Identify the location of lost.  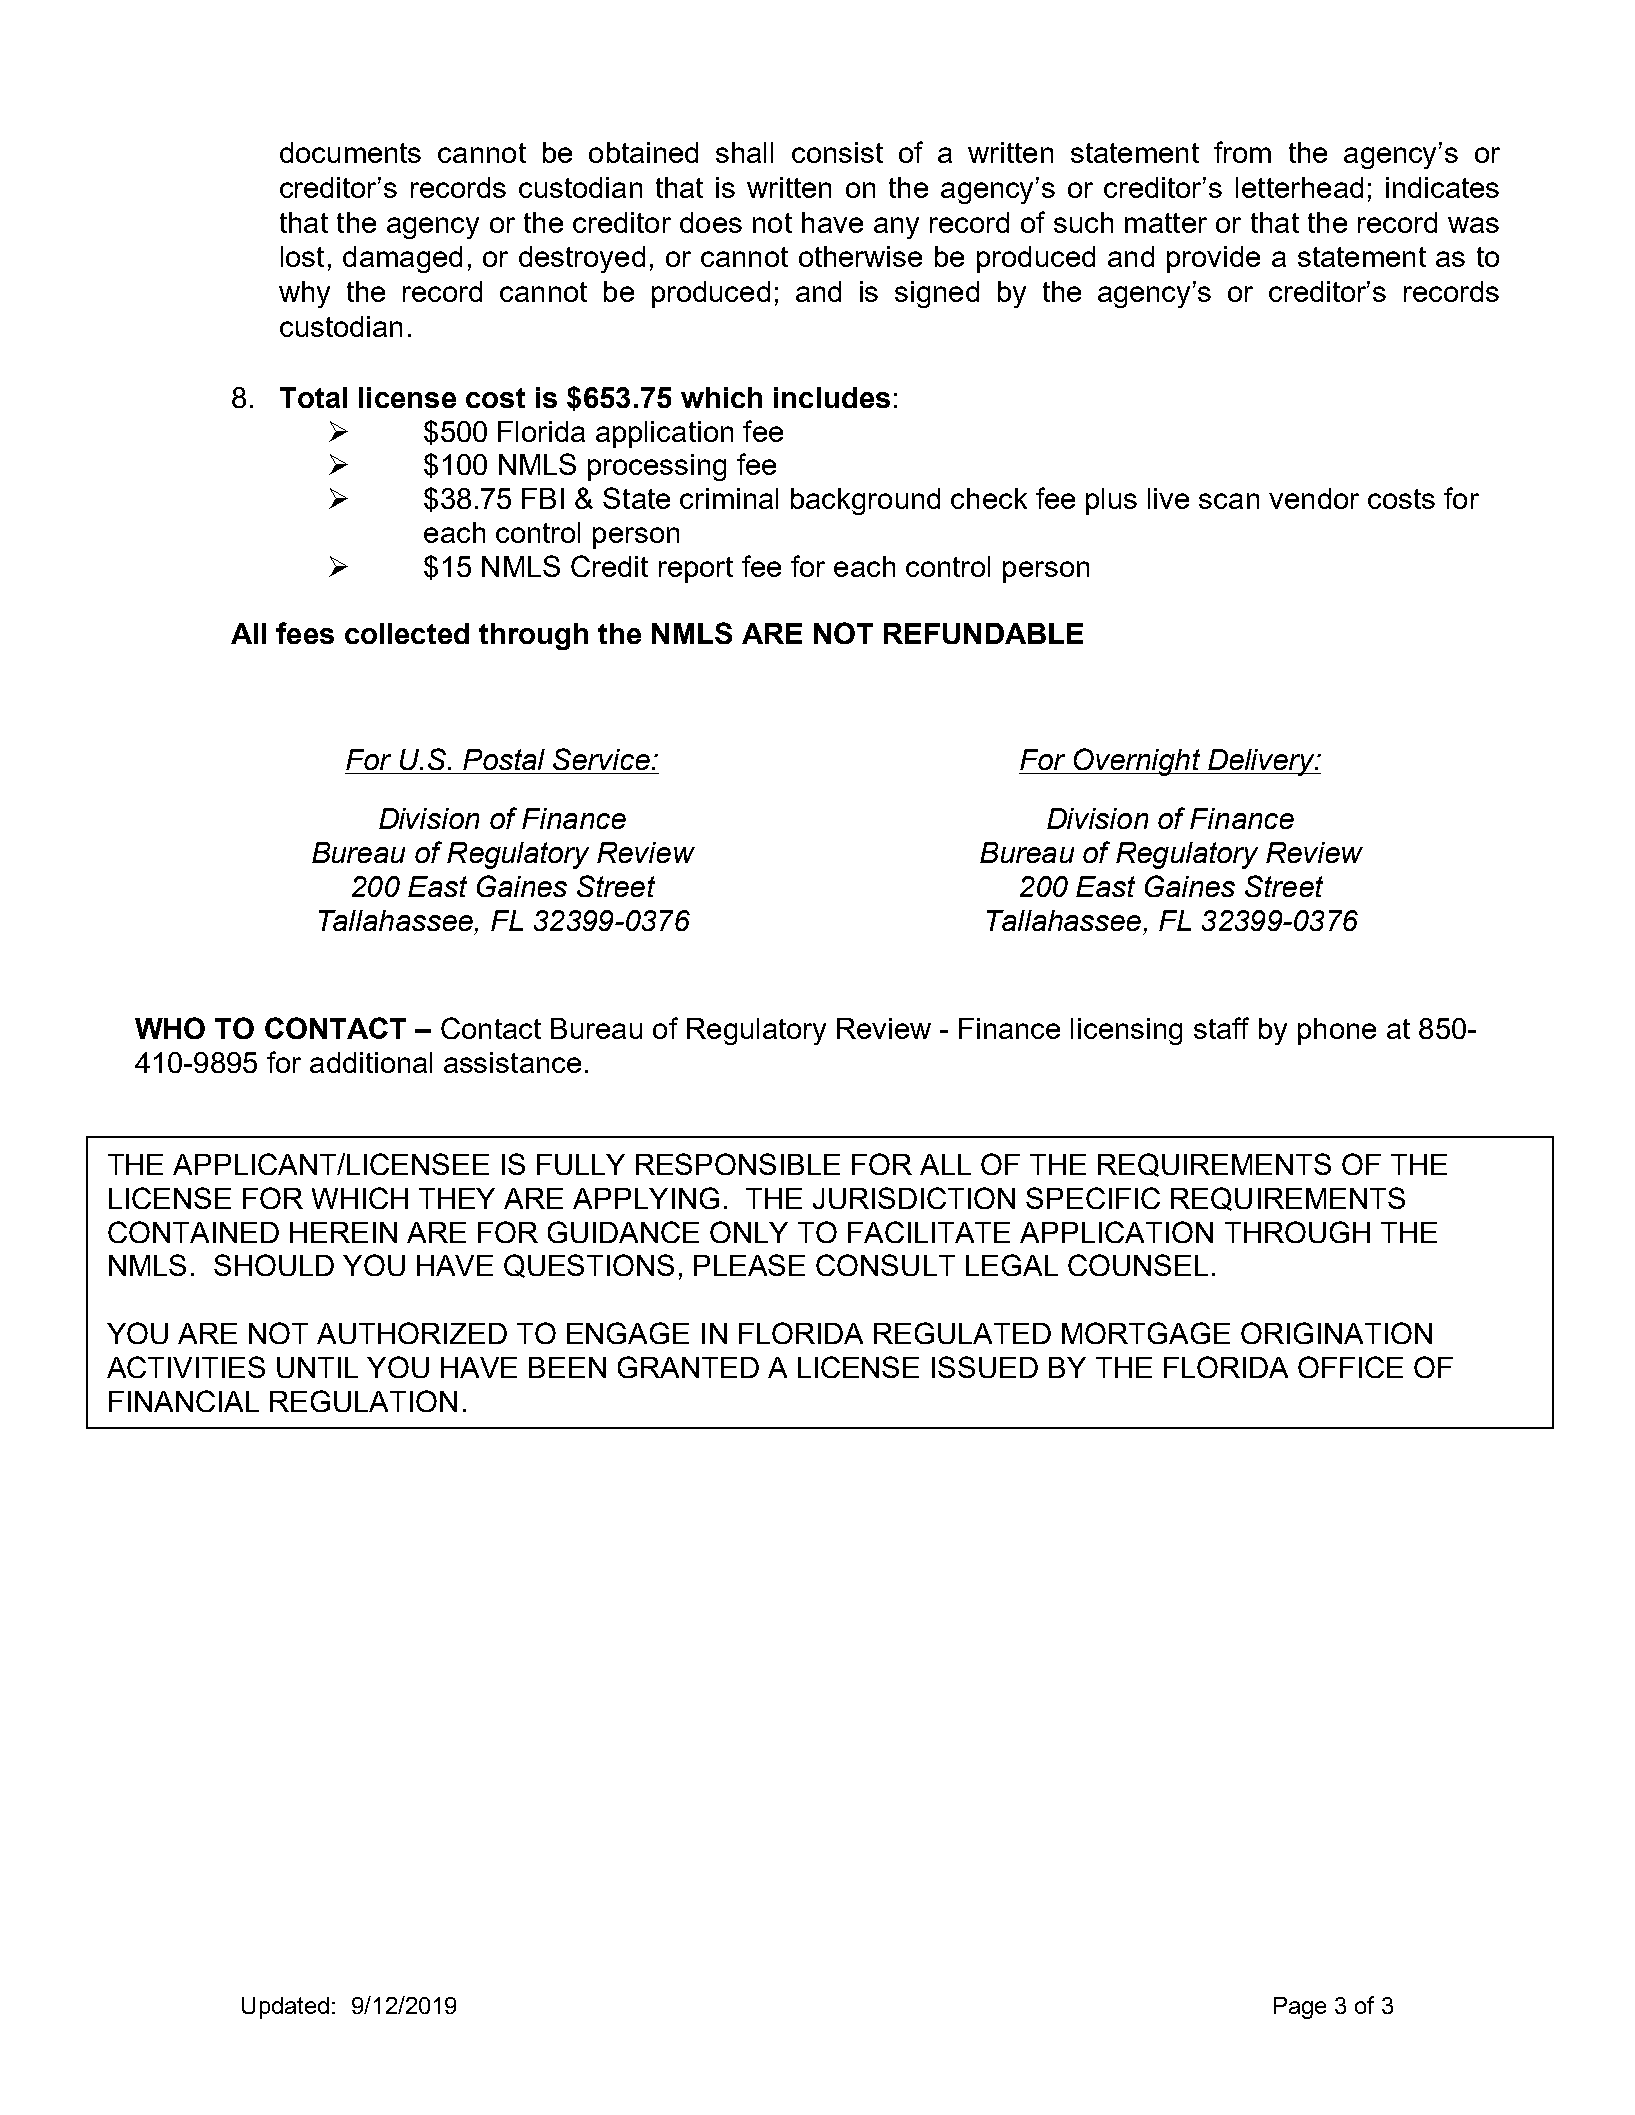
(302, 256).
